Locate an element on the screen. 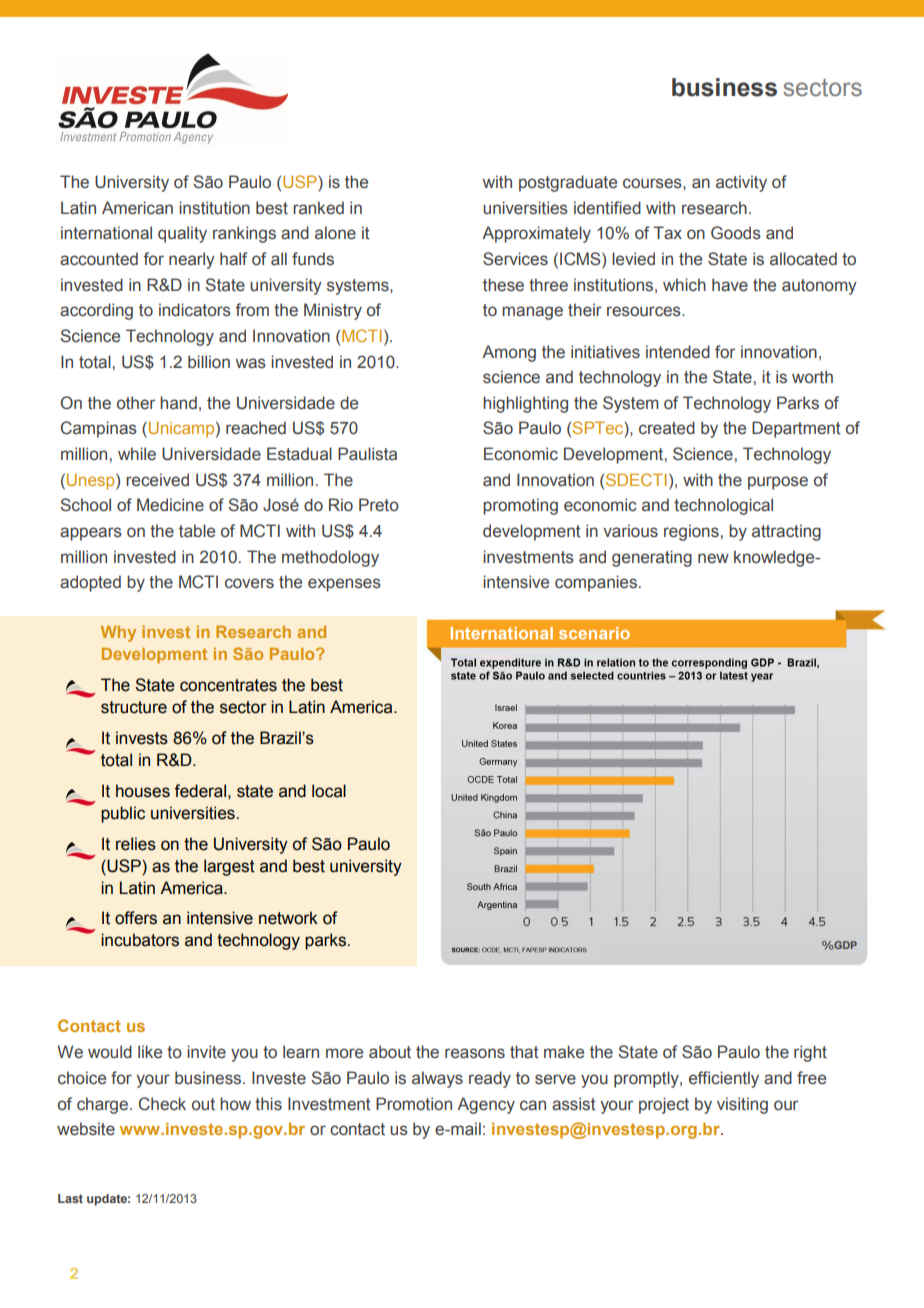 This screenshot has width=924, height=1308. right is located at coordinates (810, 1053).
